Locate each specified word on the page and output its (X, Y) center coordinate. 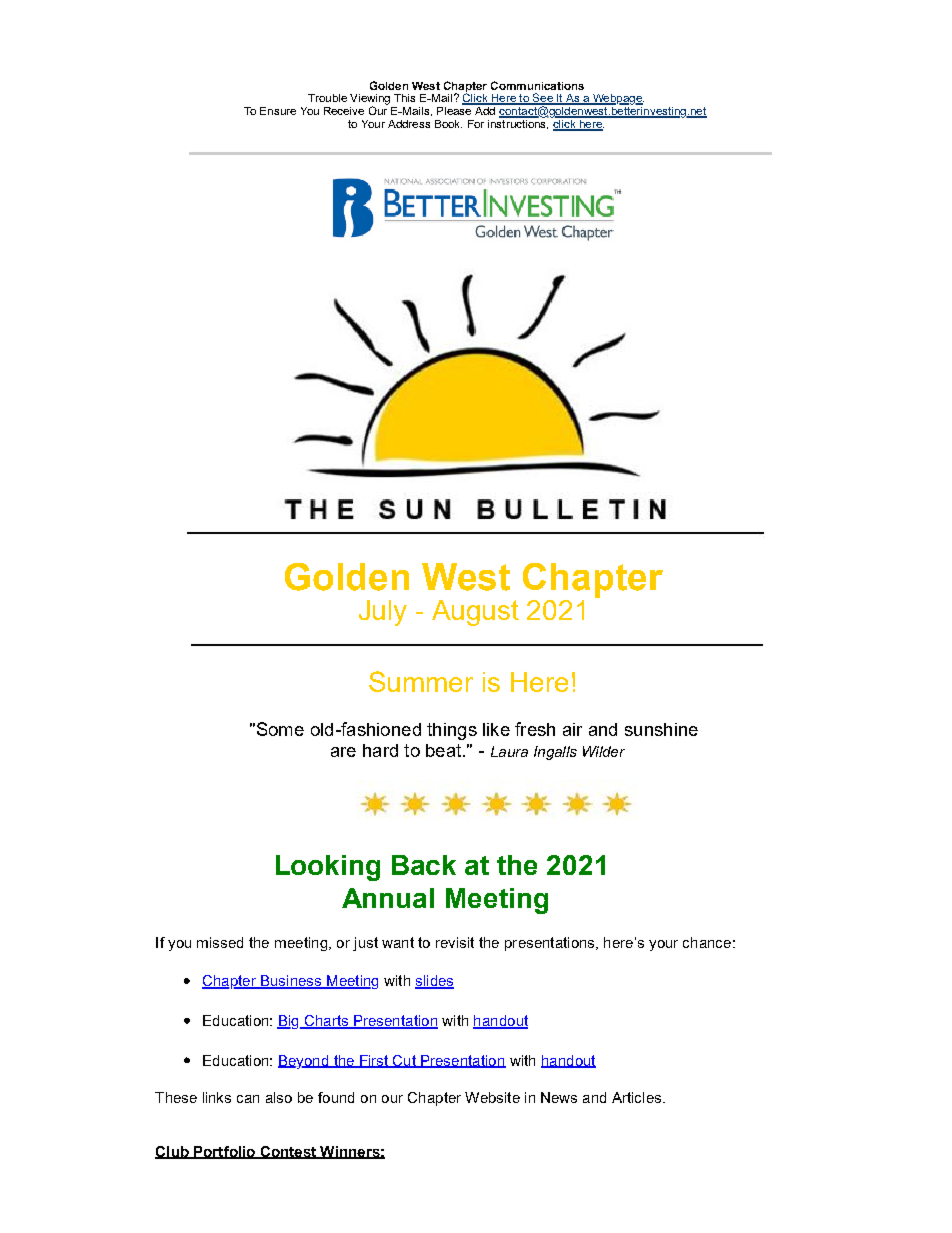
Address (409, 124)
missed (220, 942)
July (383, 613)
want (398, 942)
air (572, 729)
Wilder (604, 751)
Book (448, 124)
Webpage (617, 99)
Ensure (278, 111)
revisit (455, 942)
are (343, 752)
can (248, 1099)
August (475, 613)
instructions (518, 123)
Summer (421, 681)
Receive (344, 111)
